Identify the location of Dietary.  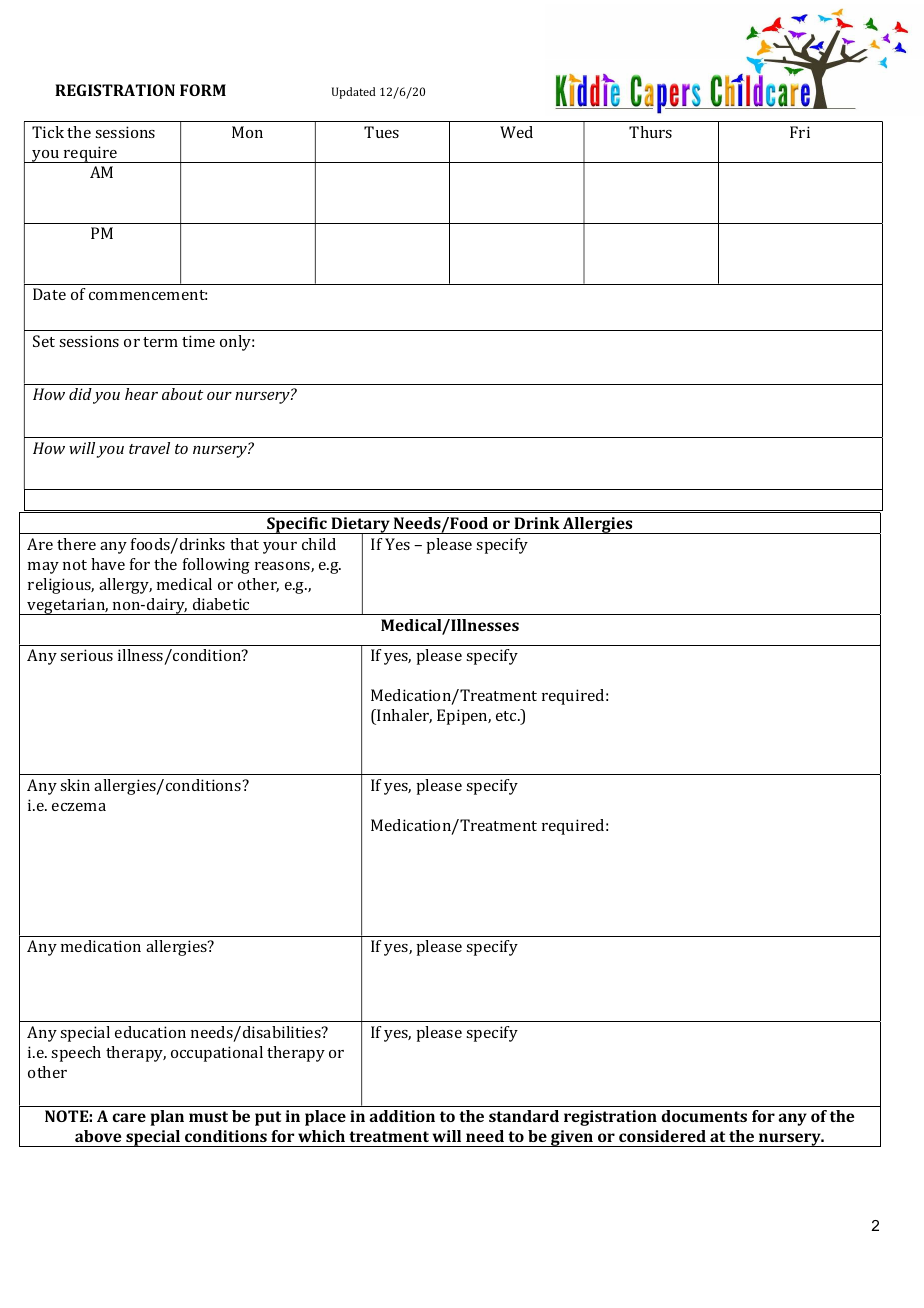
(360, 526).
